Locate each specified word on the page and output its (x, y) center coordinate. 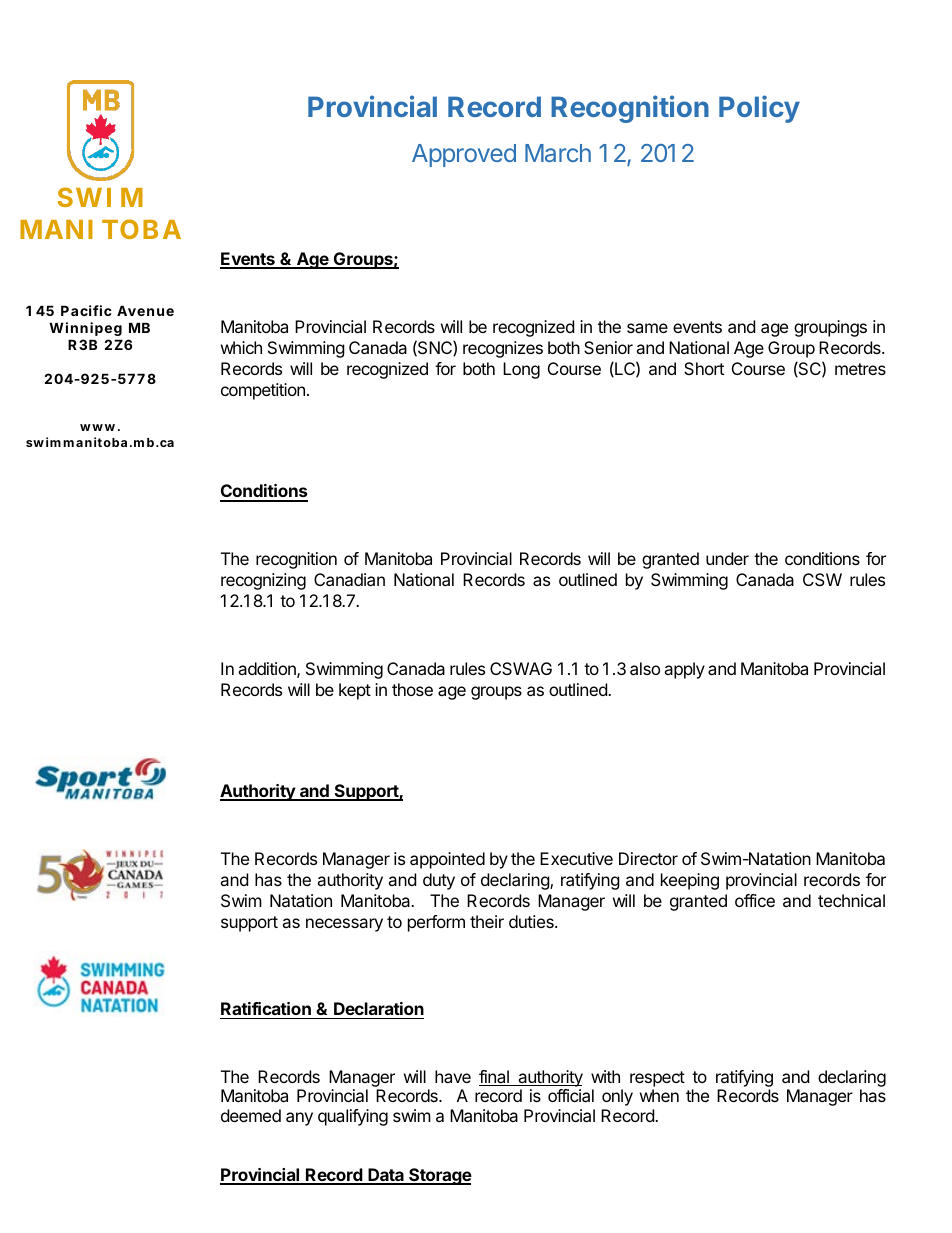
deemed (251, 1115)
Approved (464, 155)
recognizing (263, 581)
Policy (759, 109)
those (412, 689)
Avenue (145, 310)
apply (684, 670)
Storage (439, 1176)
